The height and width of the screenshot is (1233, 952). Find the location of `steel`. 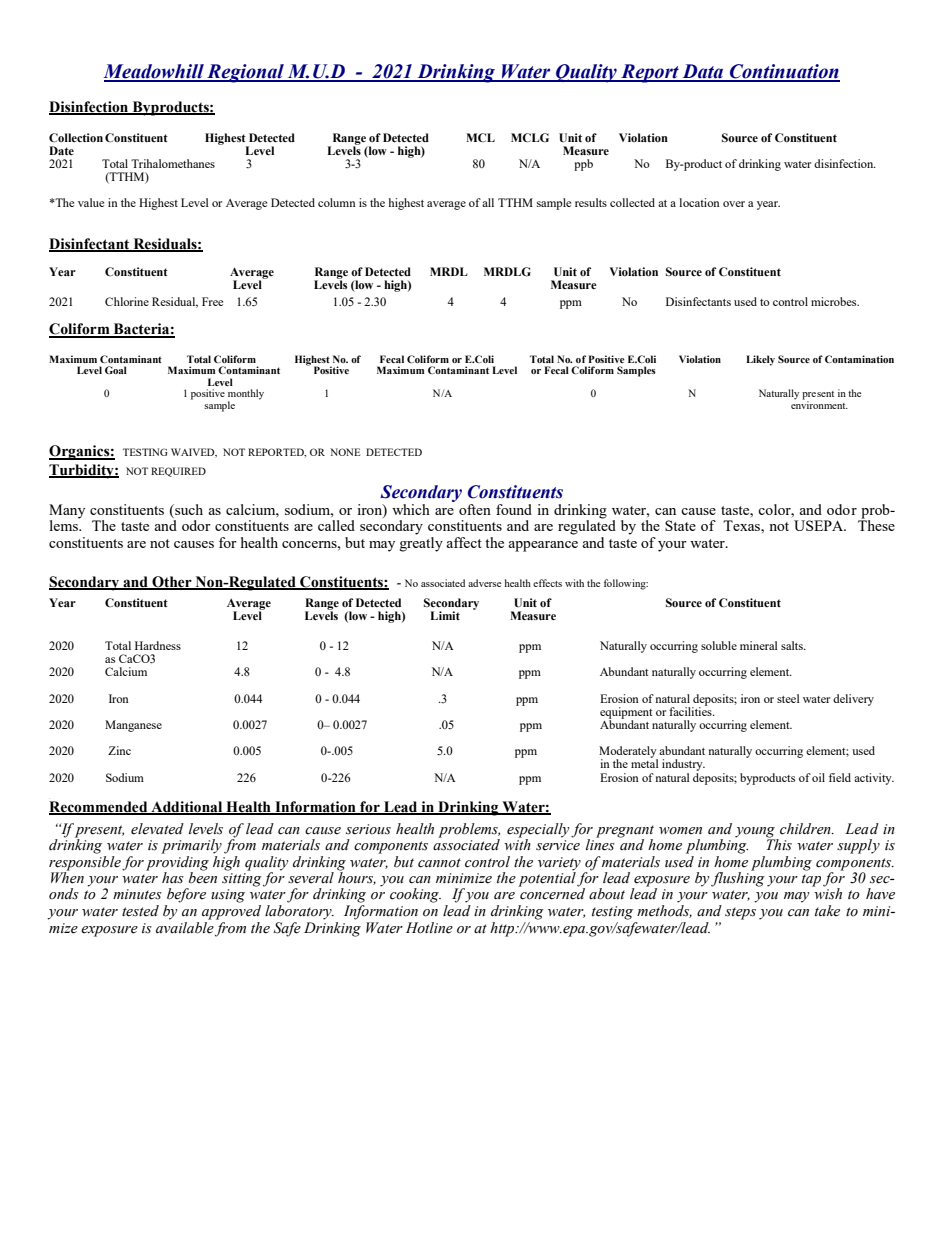

steel is located at coordinates (788, 698).
